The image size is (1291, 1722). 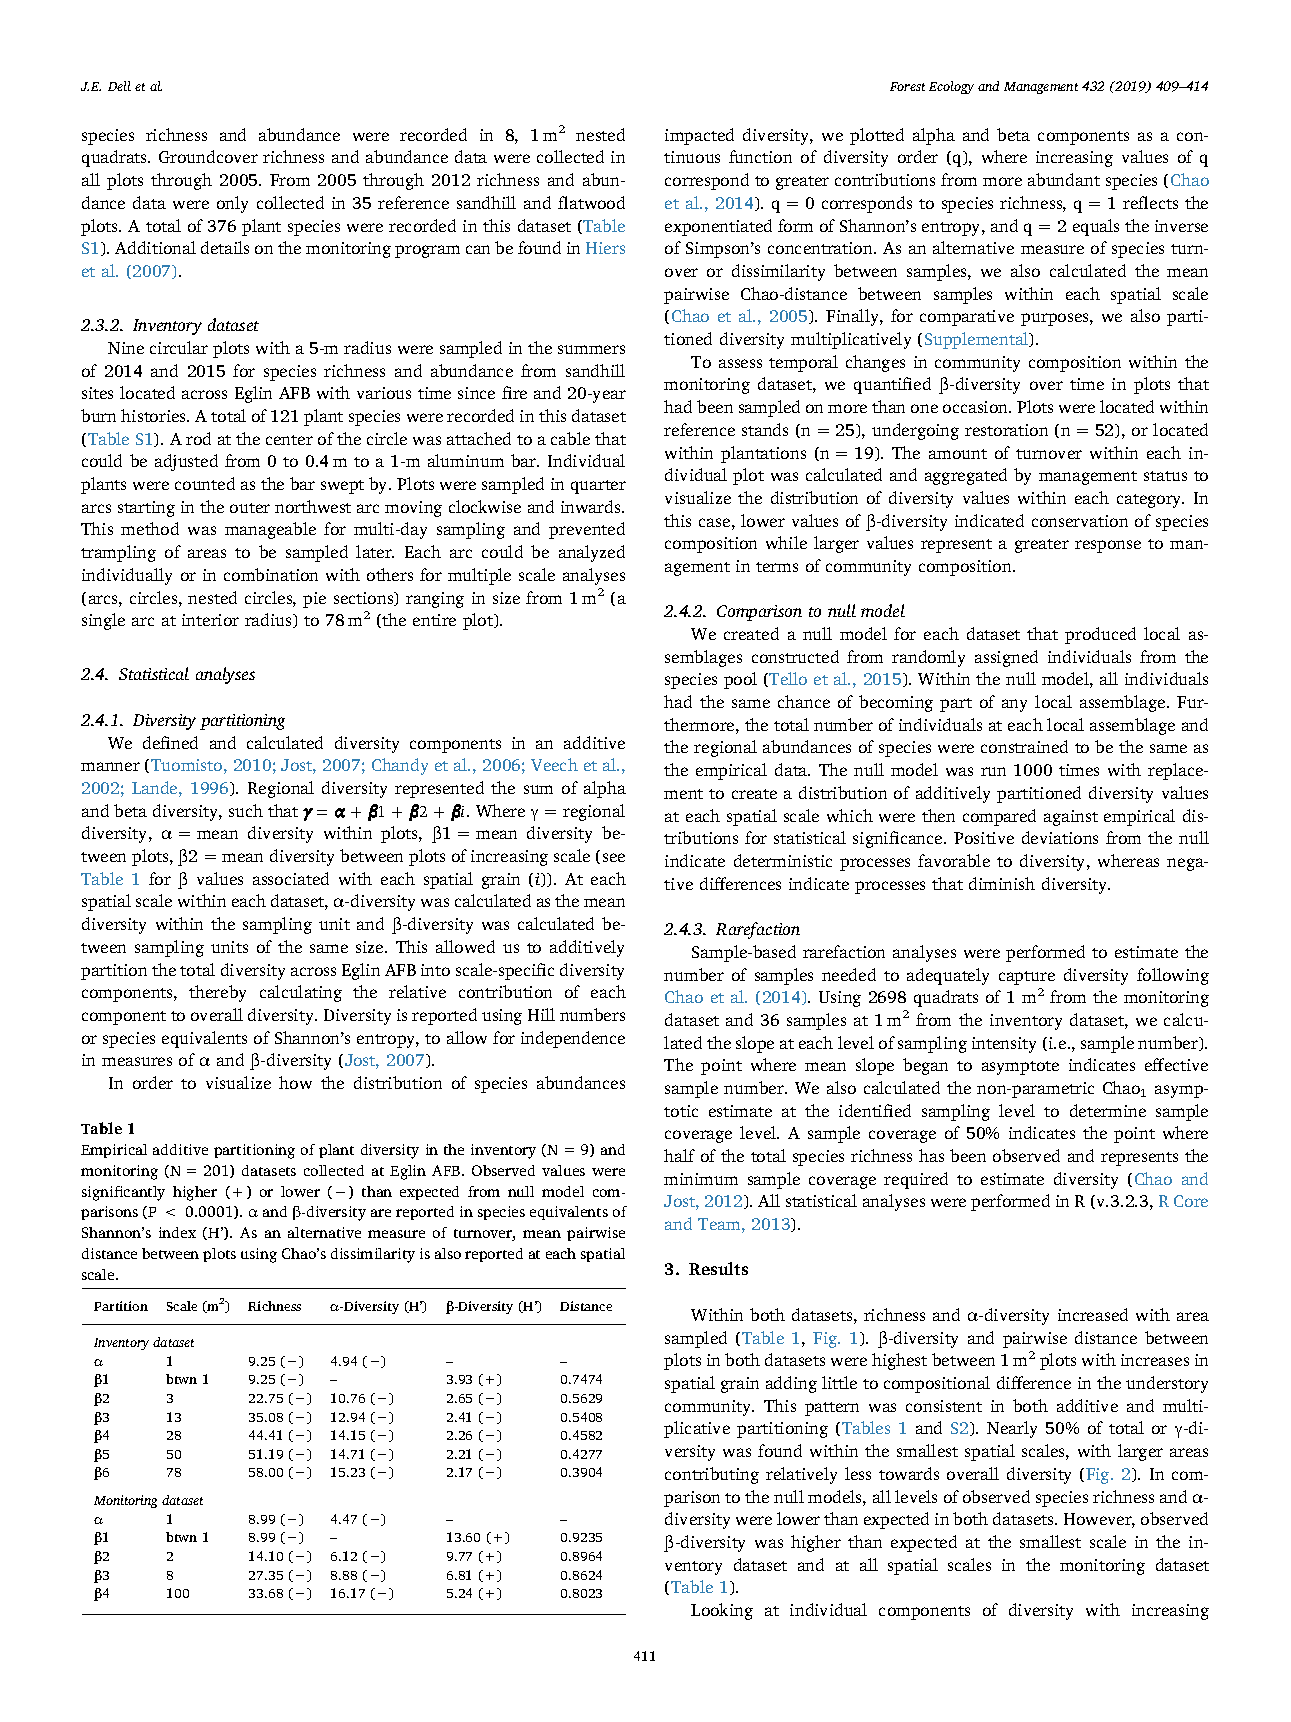 I want to click on analyzed, so click(x=592, y=553).
